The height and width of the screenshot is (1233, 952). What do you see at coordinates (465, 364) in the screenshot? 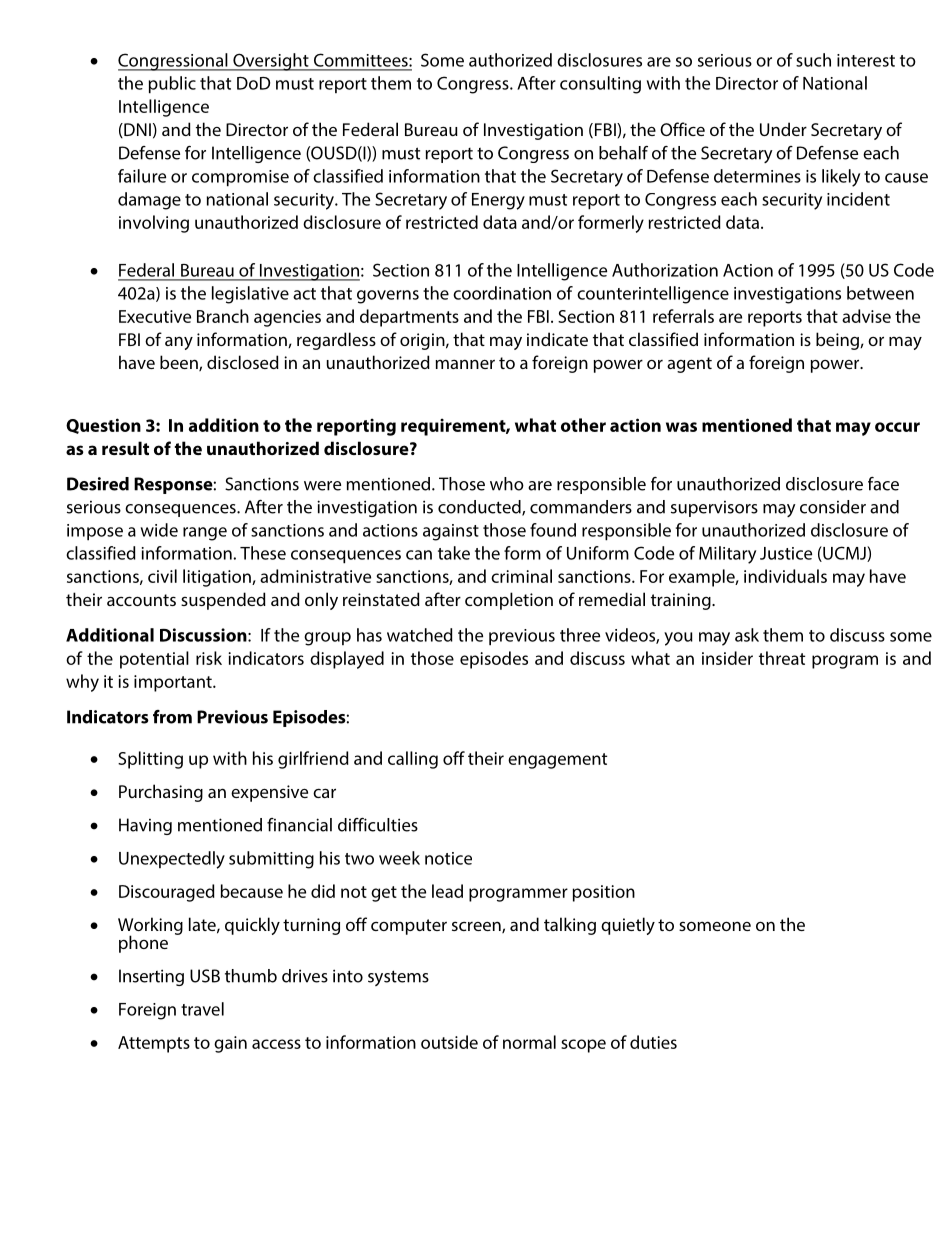
I see `manner` at bounding box center [465, 364].
